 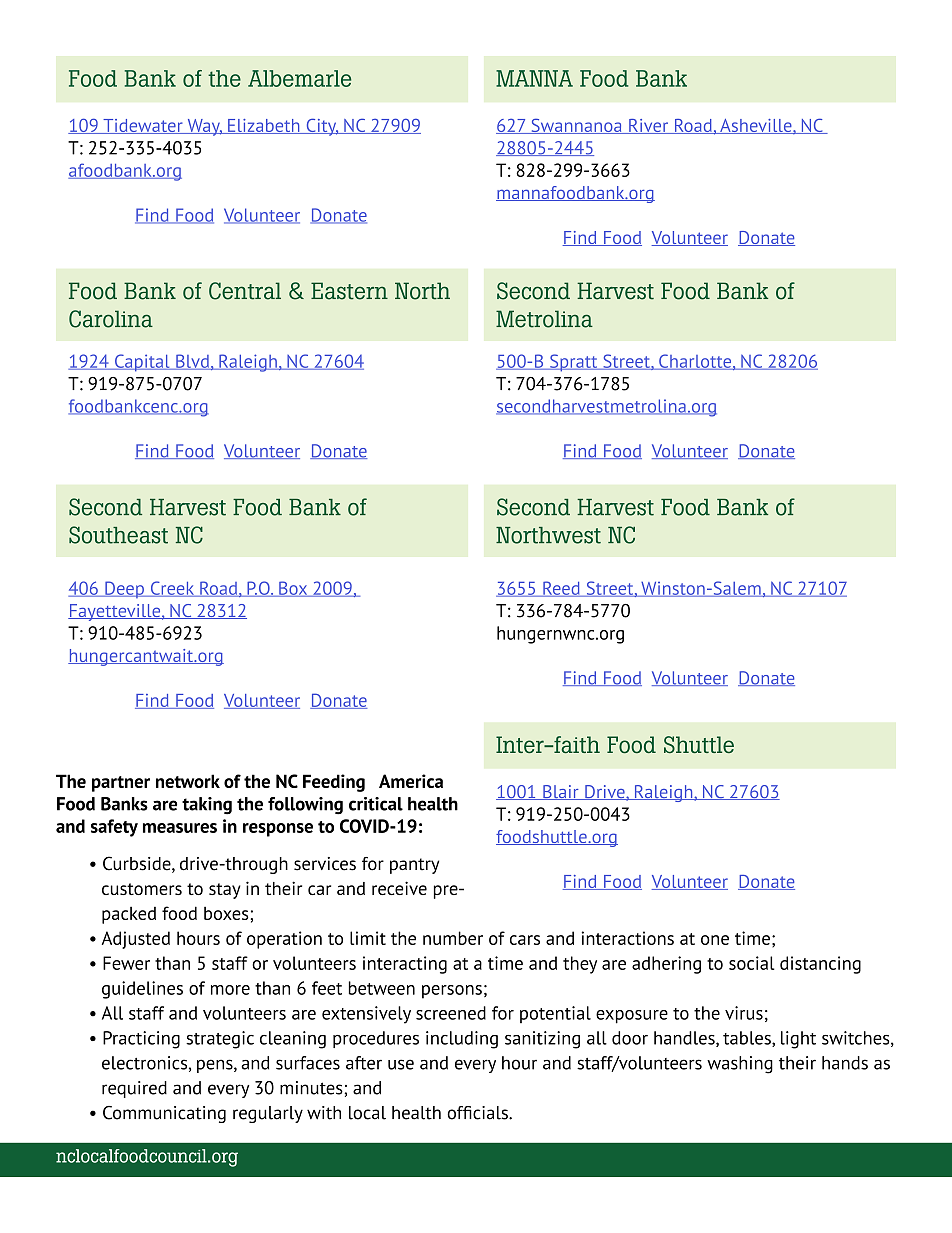 I want to click on Communicating, so click(x=164, y=1114).
